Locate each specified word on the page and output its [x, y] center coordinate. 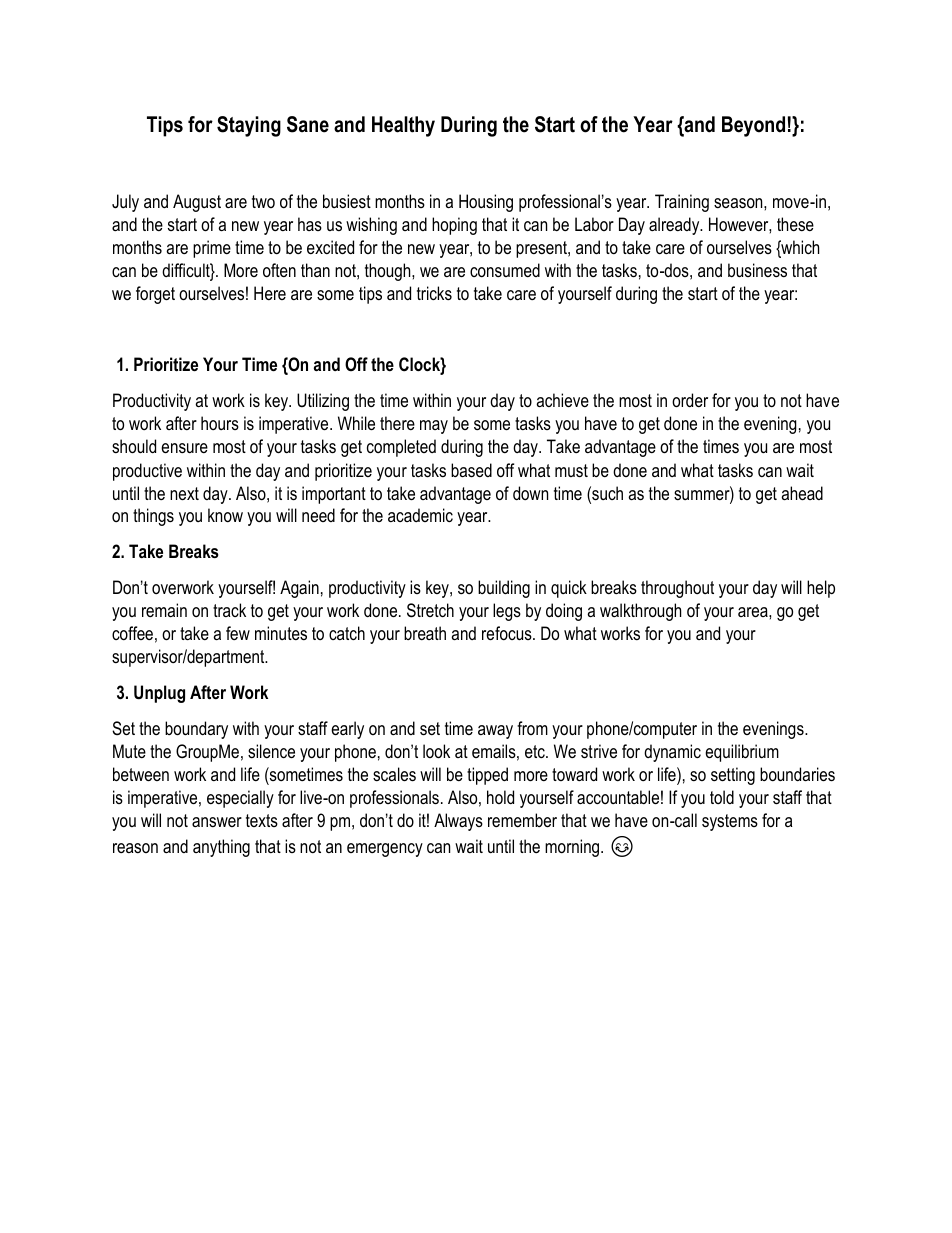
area [754, 612]
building [504, 589]
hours [220, 423]
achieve [562, 400]
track [229, 610]
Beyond [753, 126]
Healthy [403, 126]
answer [217, 822]
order [690, 400]
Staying [249, 126]
